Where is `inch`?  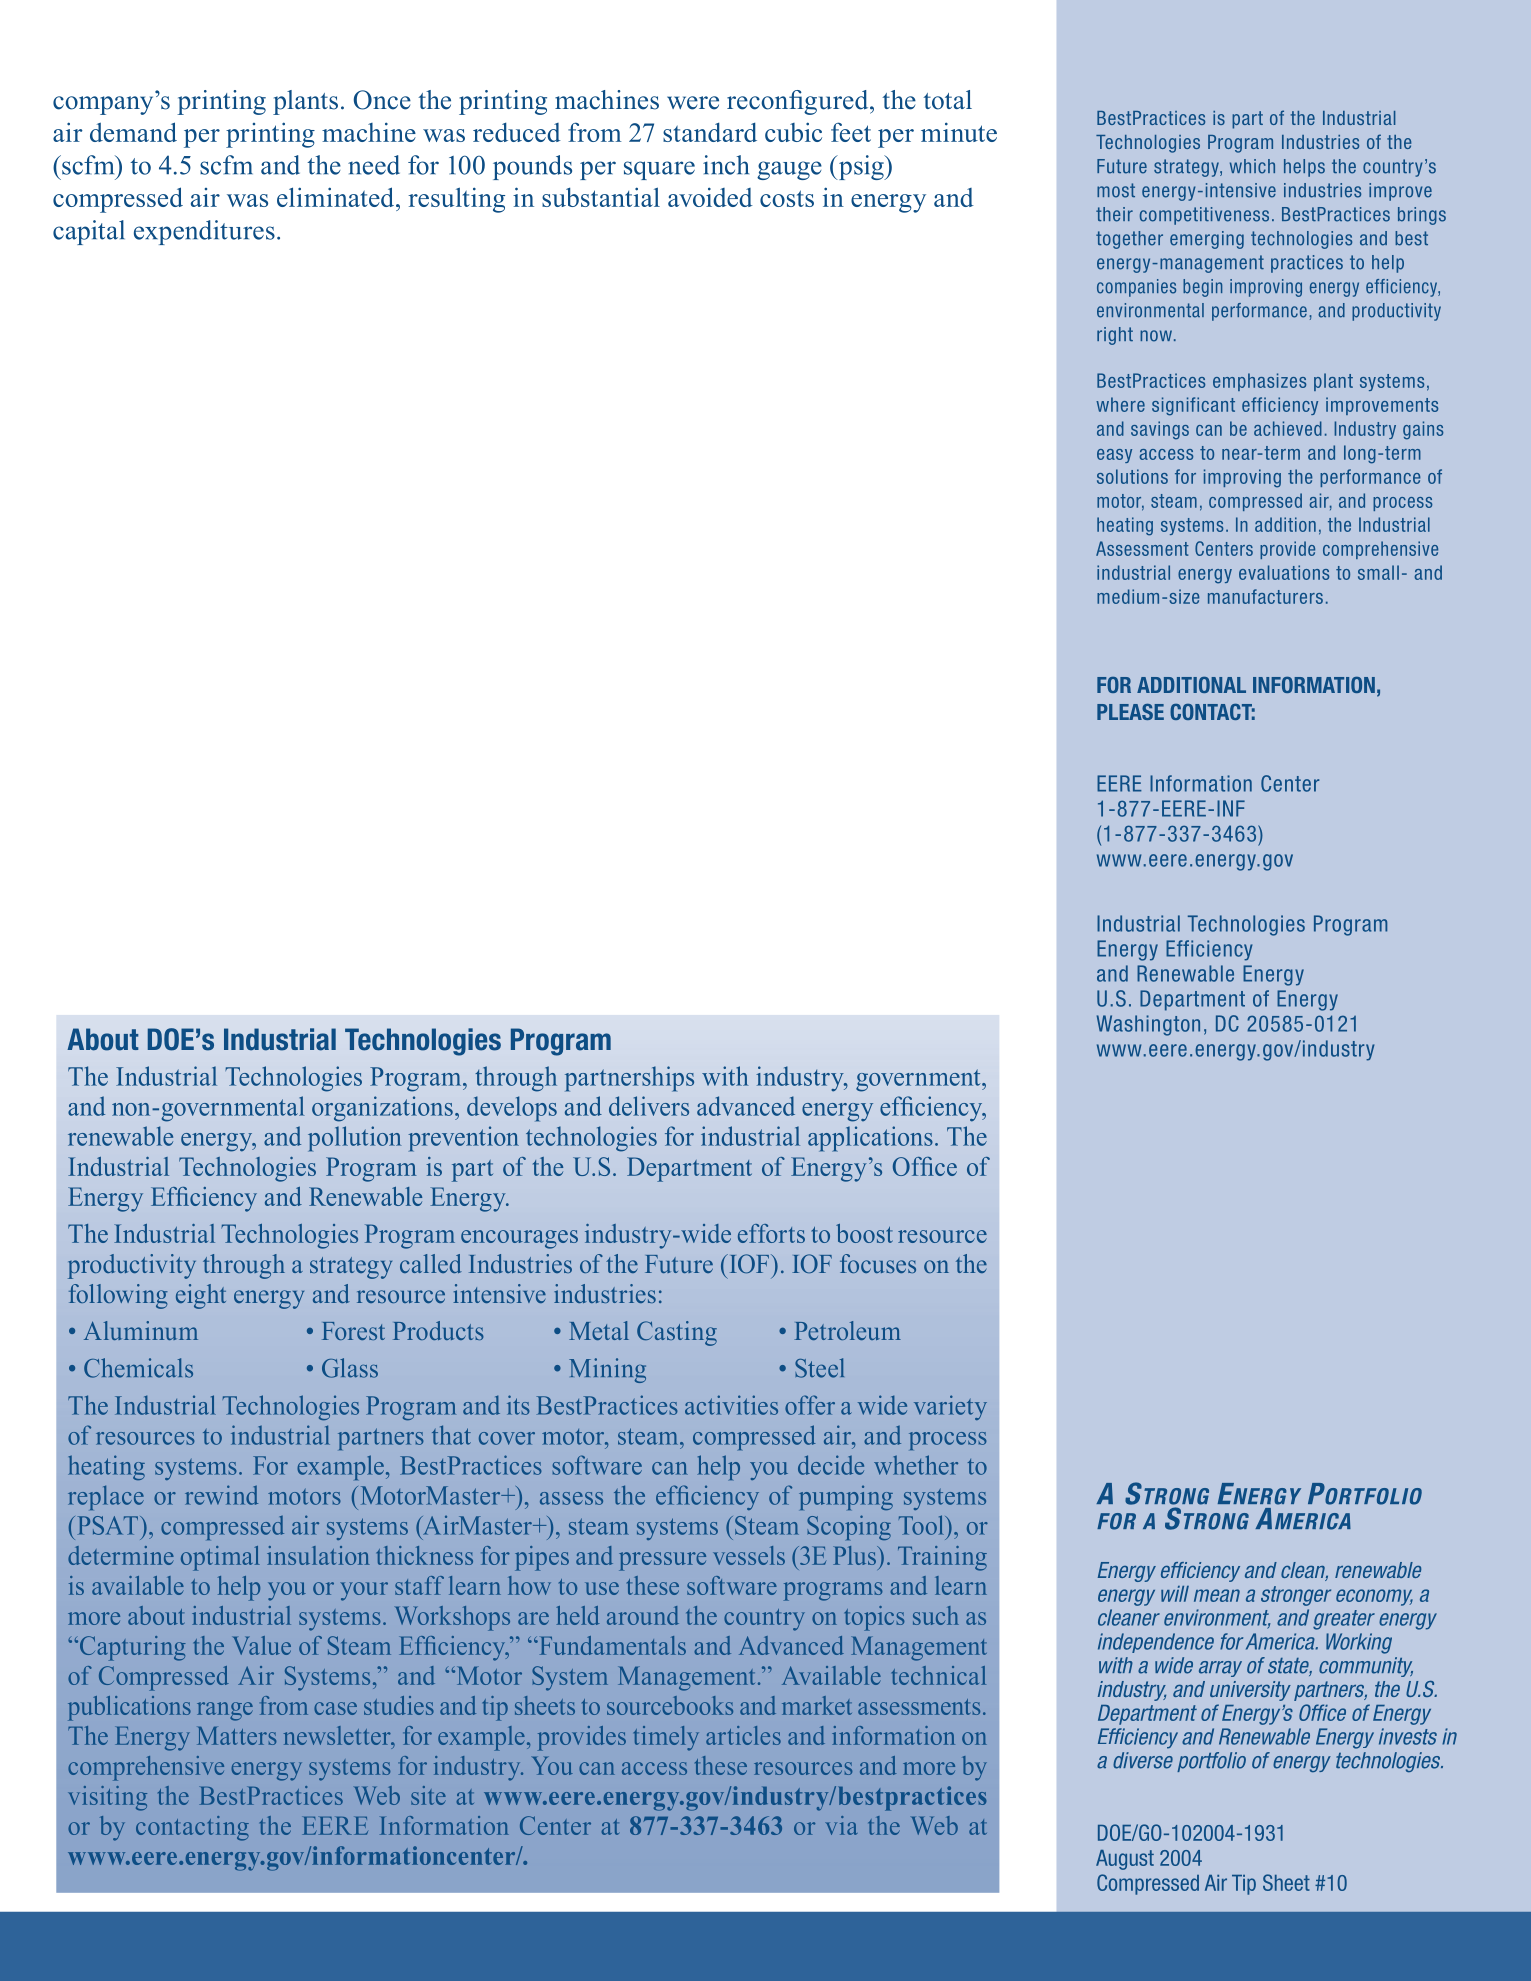
inch is located at coordinates (726, 165).
